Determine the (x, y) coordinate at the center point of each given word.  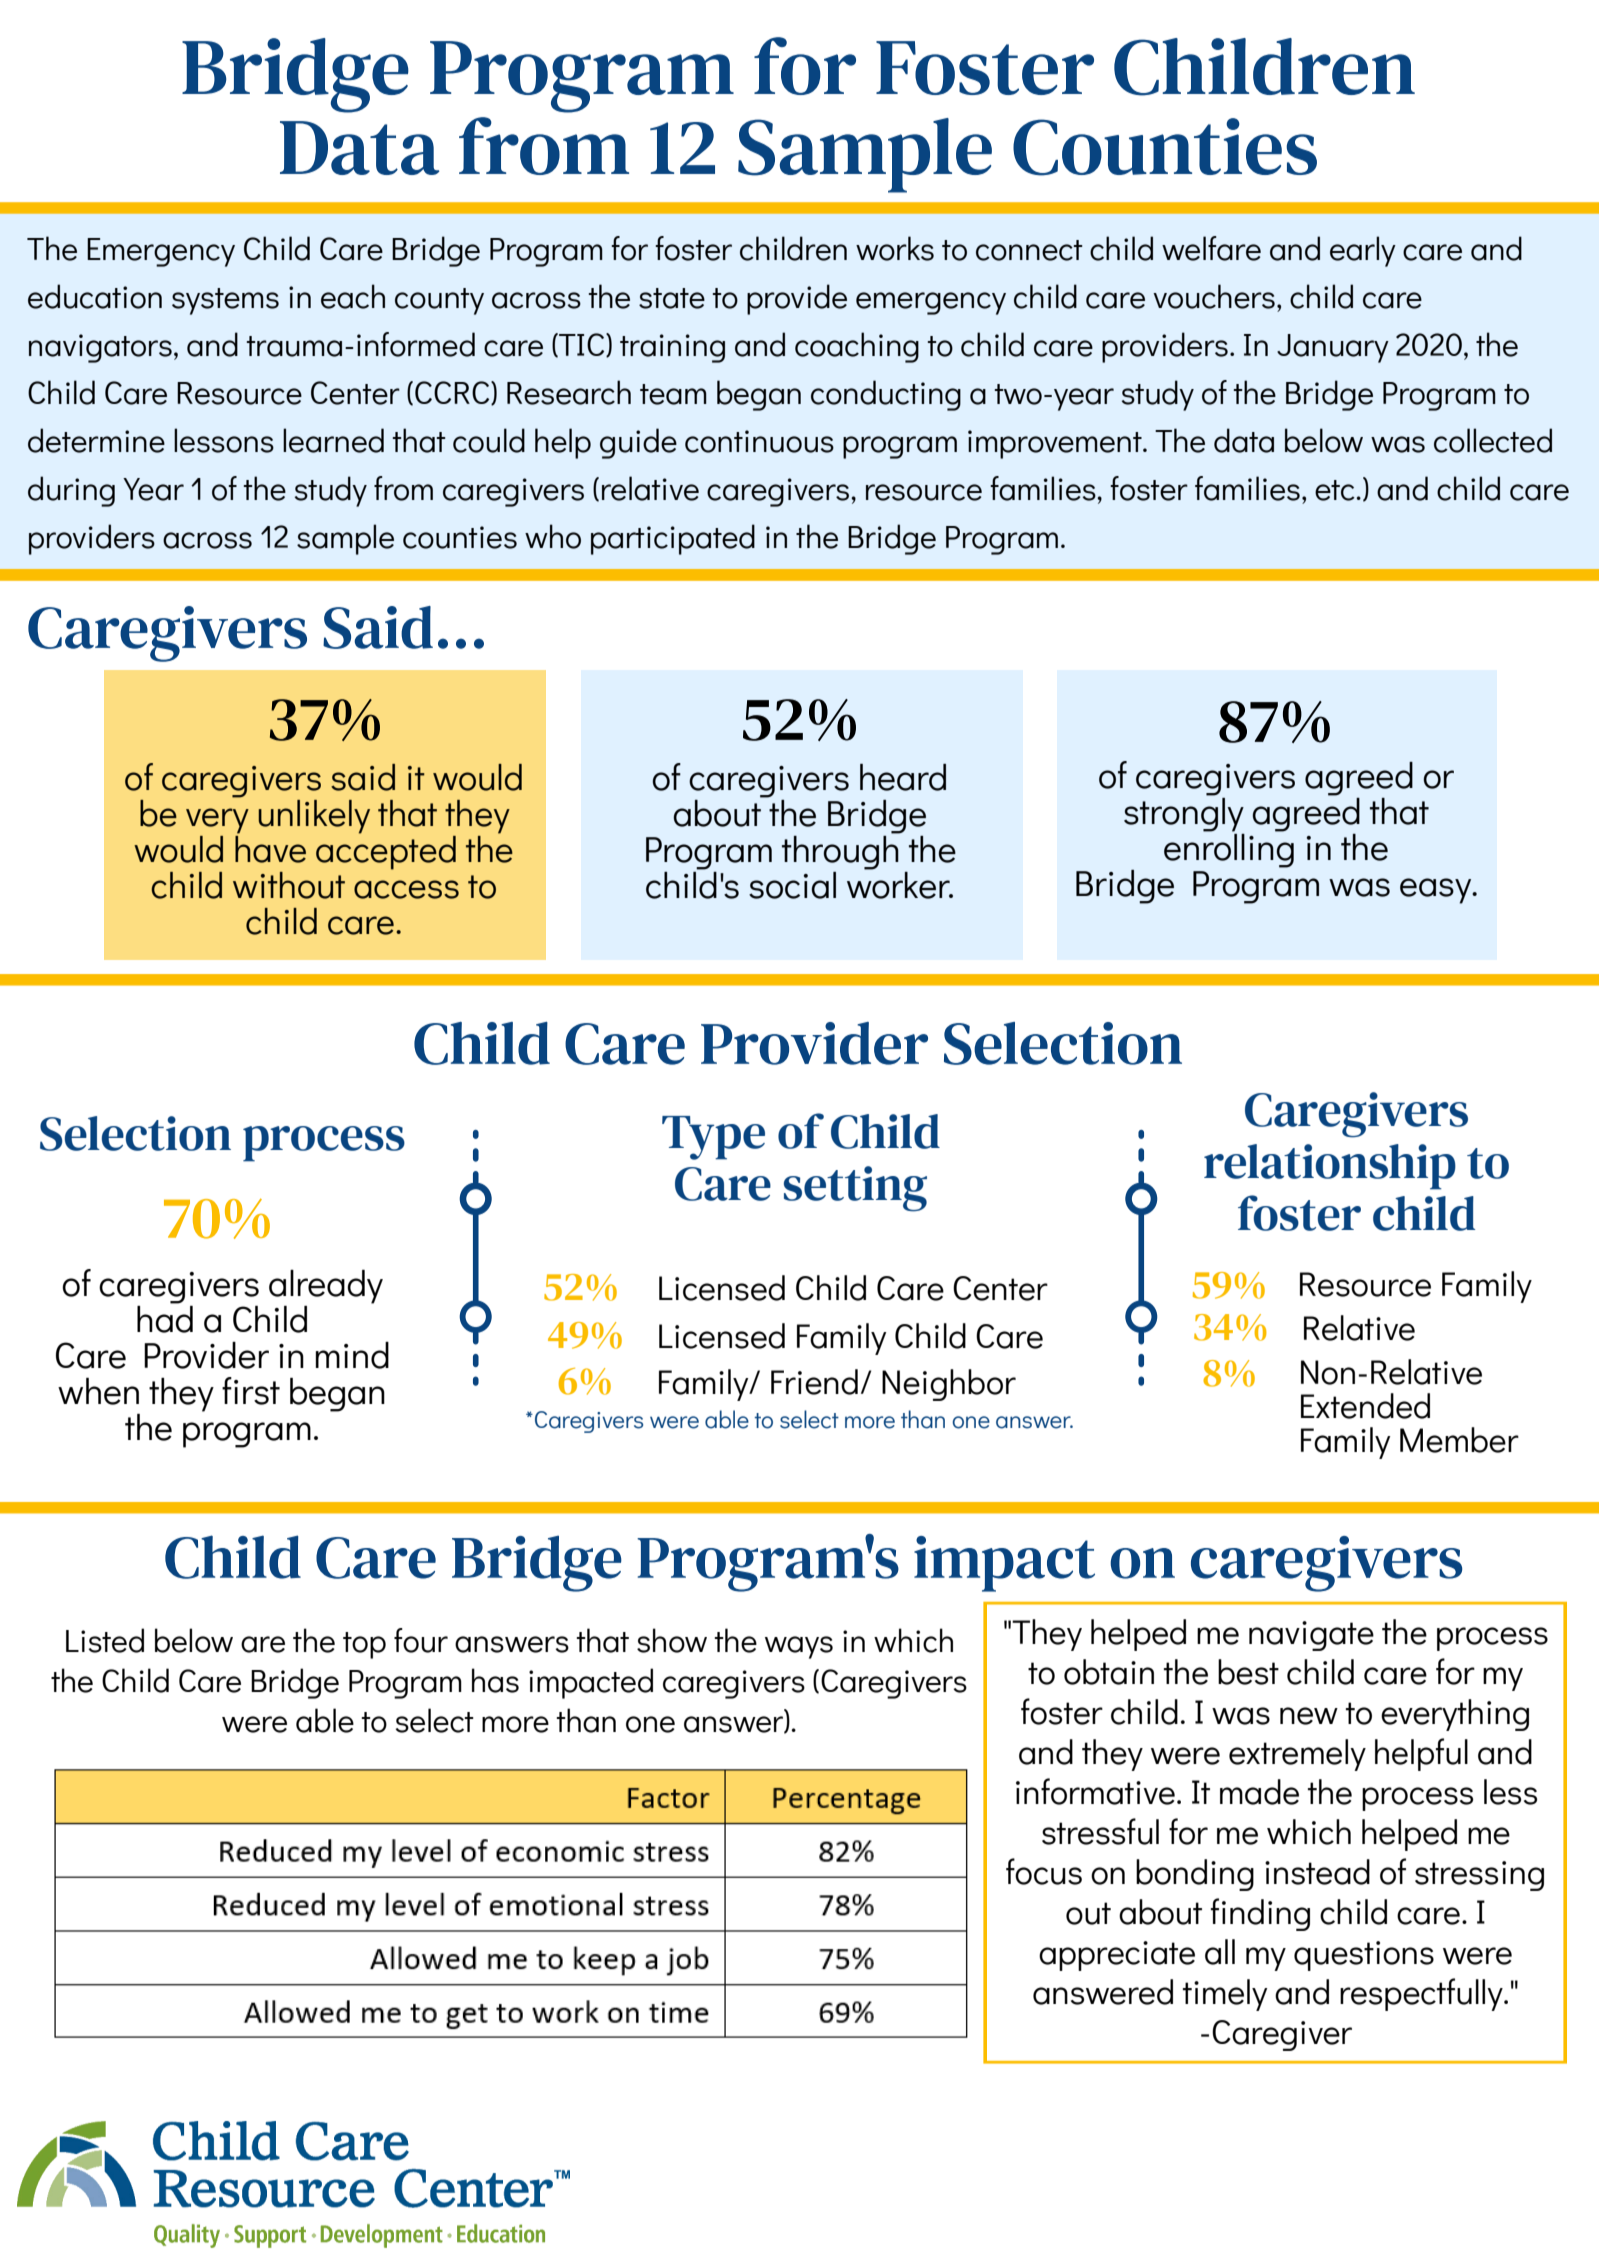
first (251, 1391)
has (495, 1680)
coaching (857, 347)
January (1333, 348)
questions (1364, 1956)
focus (1044, 1871)
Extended (1365, 1406)
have (270, 848)
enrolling (1229, 849)
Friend (814, 1382)
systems (225, 301)
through (841, 851)
